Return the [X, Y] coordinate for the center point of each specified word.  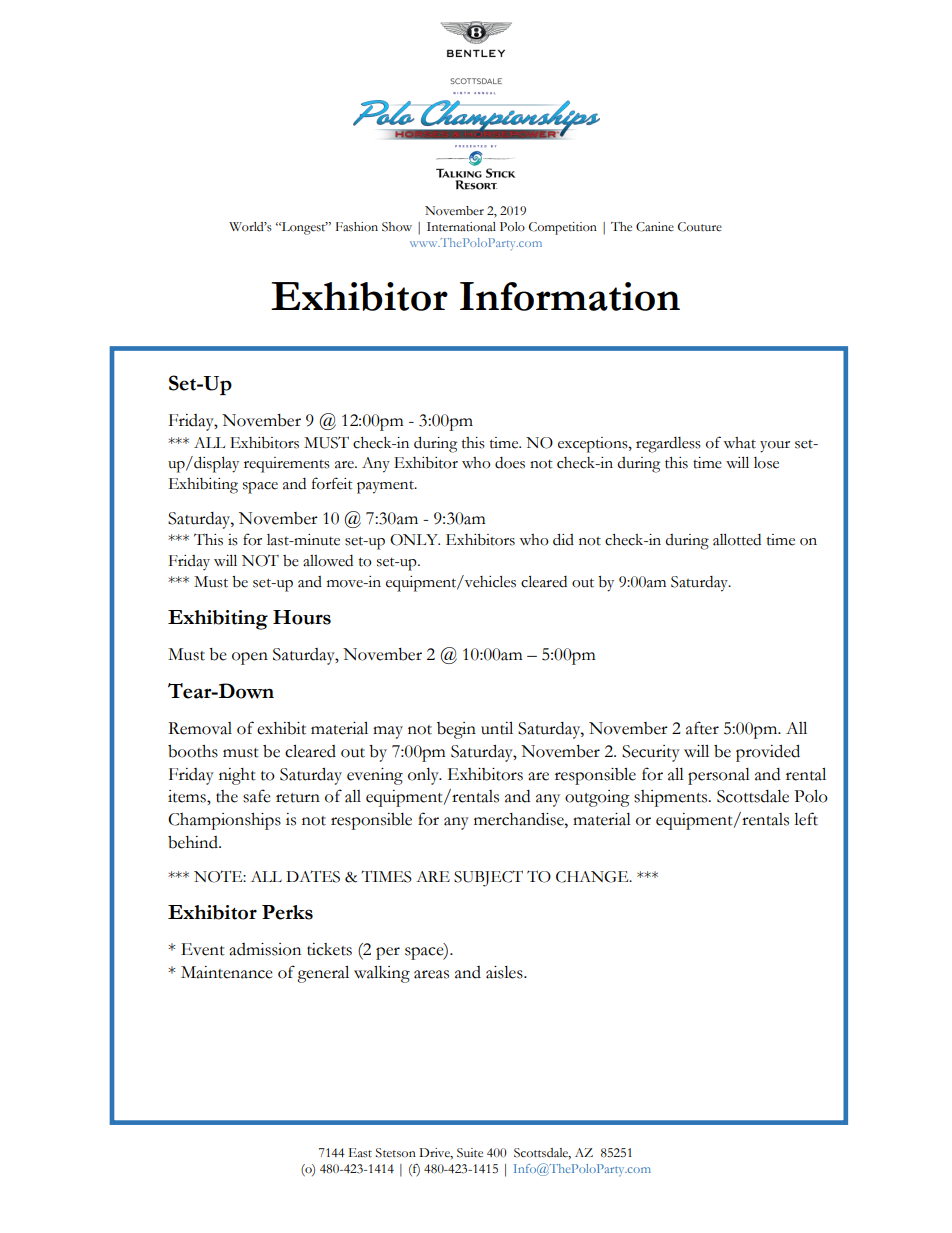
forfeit [332, 483]
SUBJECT [488, 878]
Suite [470, 1153]
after [702, 728]
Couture [700, 227]
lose [766, 463]
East [360, 1153]
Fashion [357, 227]
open [250, 658]
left [806, 819]
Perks [287, 912]
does [510, 463]
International [461, 227]
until [497, 728]
